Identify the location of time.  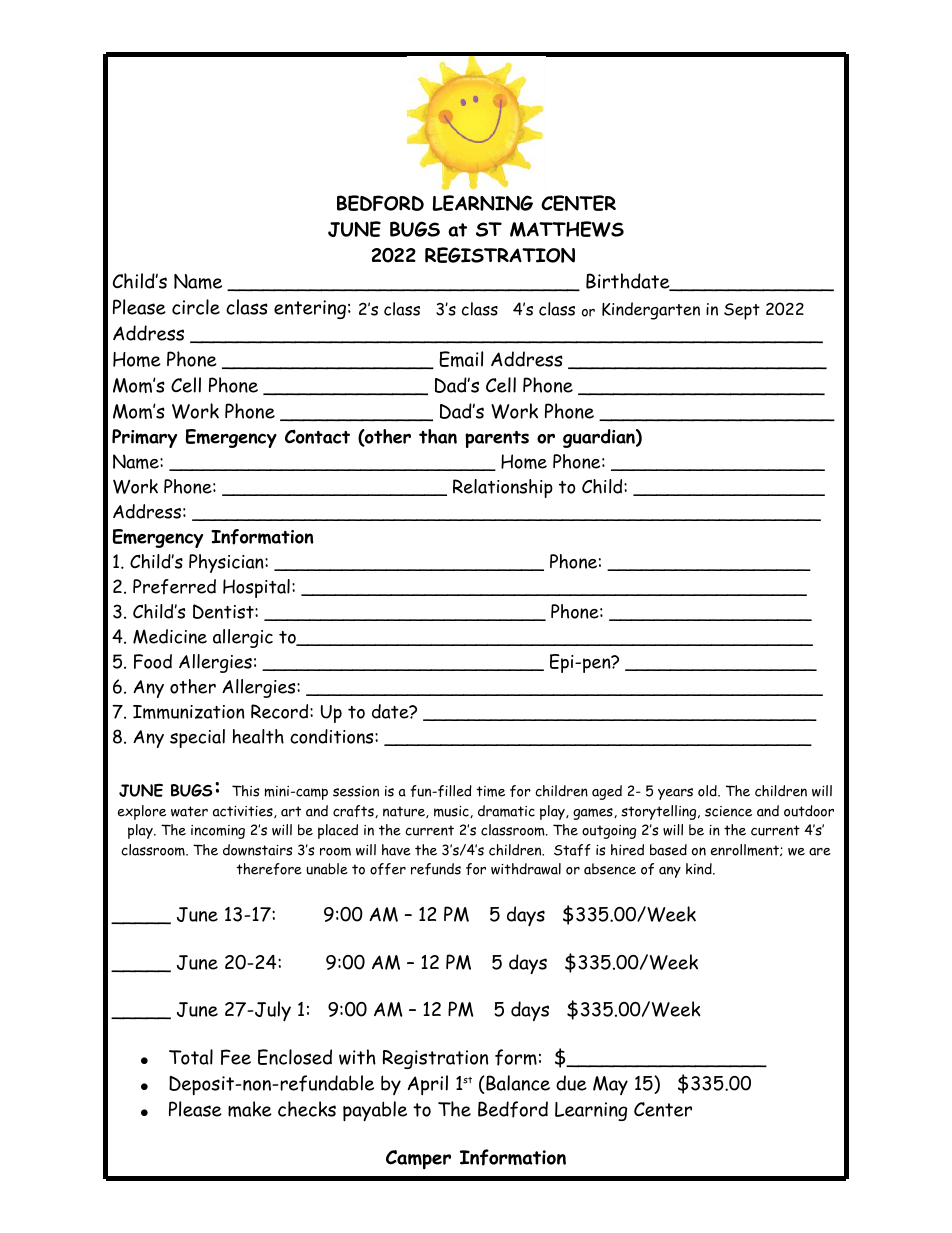
(490, 791).
